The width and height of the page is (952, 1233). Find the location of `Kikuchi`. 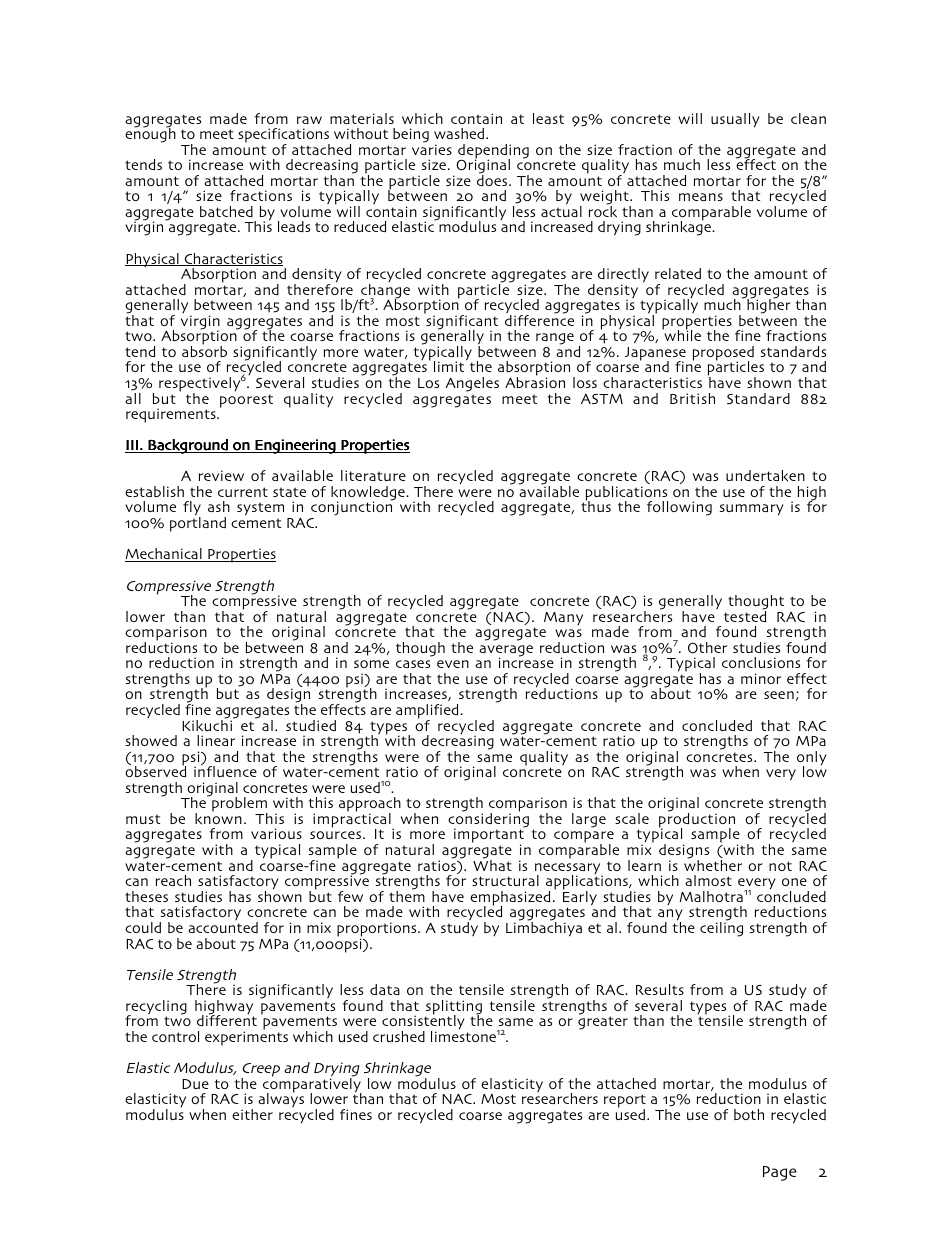

Kikuchi is located at coordinates (208, 725).
